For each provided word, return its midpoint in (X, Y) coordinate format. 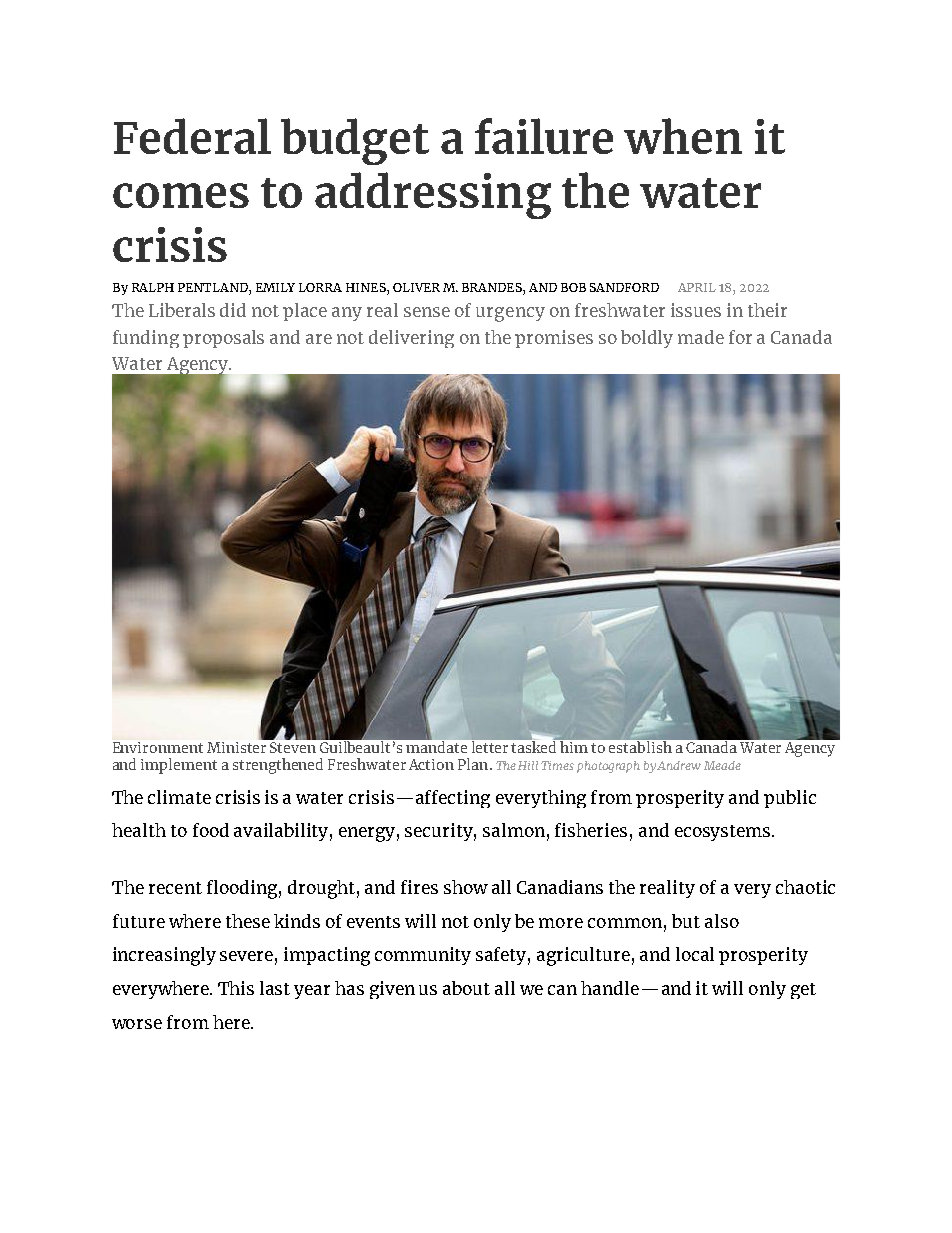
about (466, 988)
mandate (437, 746)
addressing (433, 195)
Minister (238, 746)
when (683, 136)
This (236, 988)
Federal (192, 136)
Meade (722, 765)
